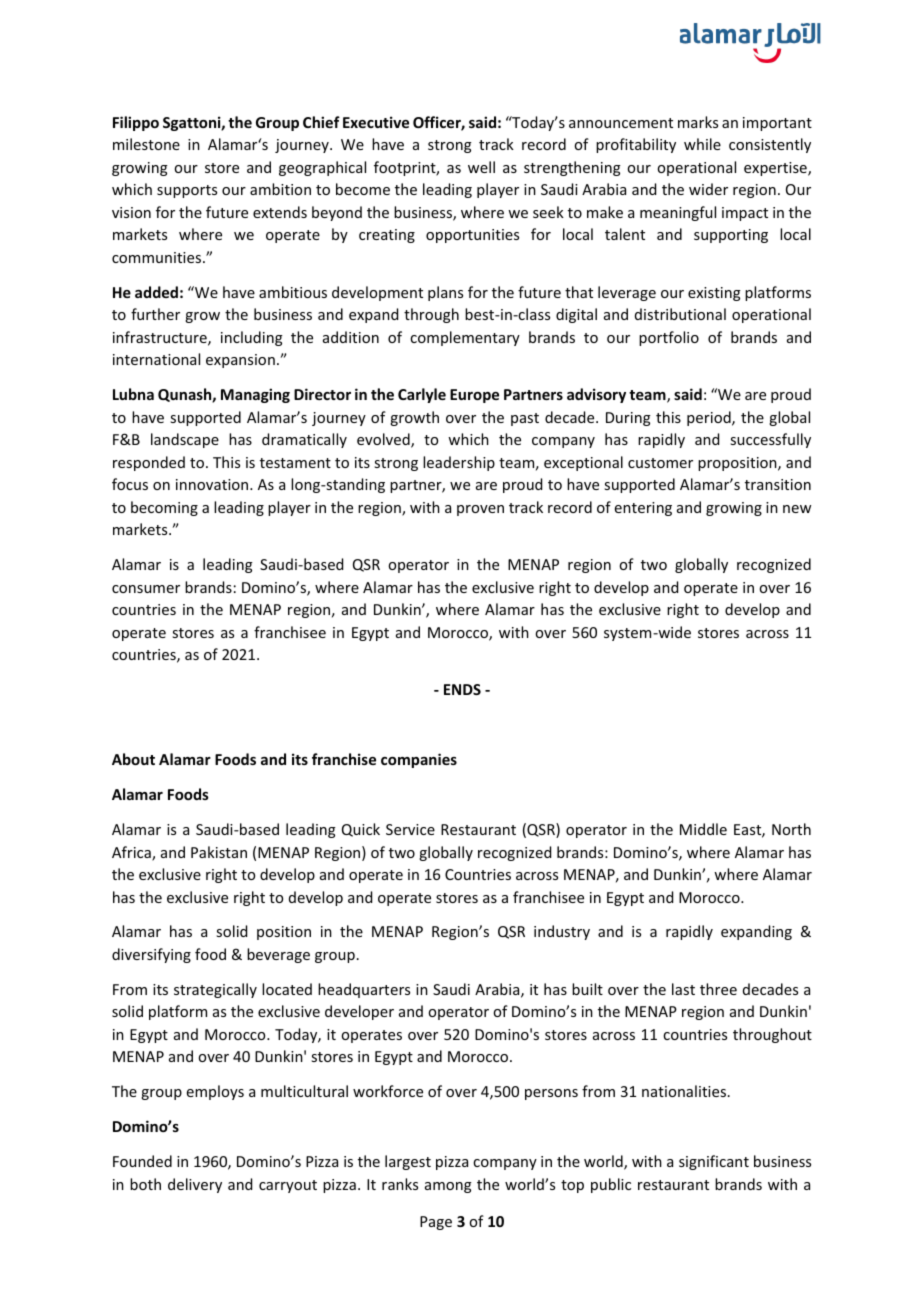  Describe the element at coordinates (187, 191) in the screenshot. I see `supports` at that location.
